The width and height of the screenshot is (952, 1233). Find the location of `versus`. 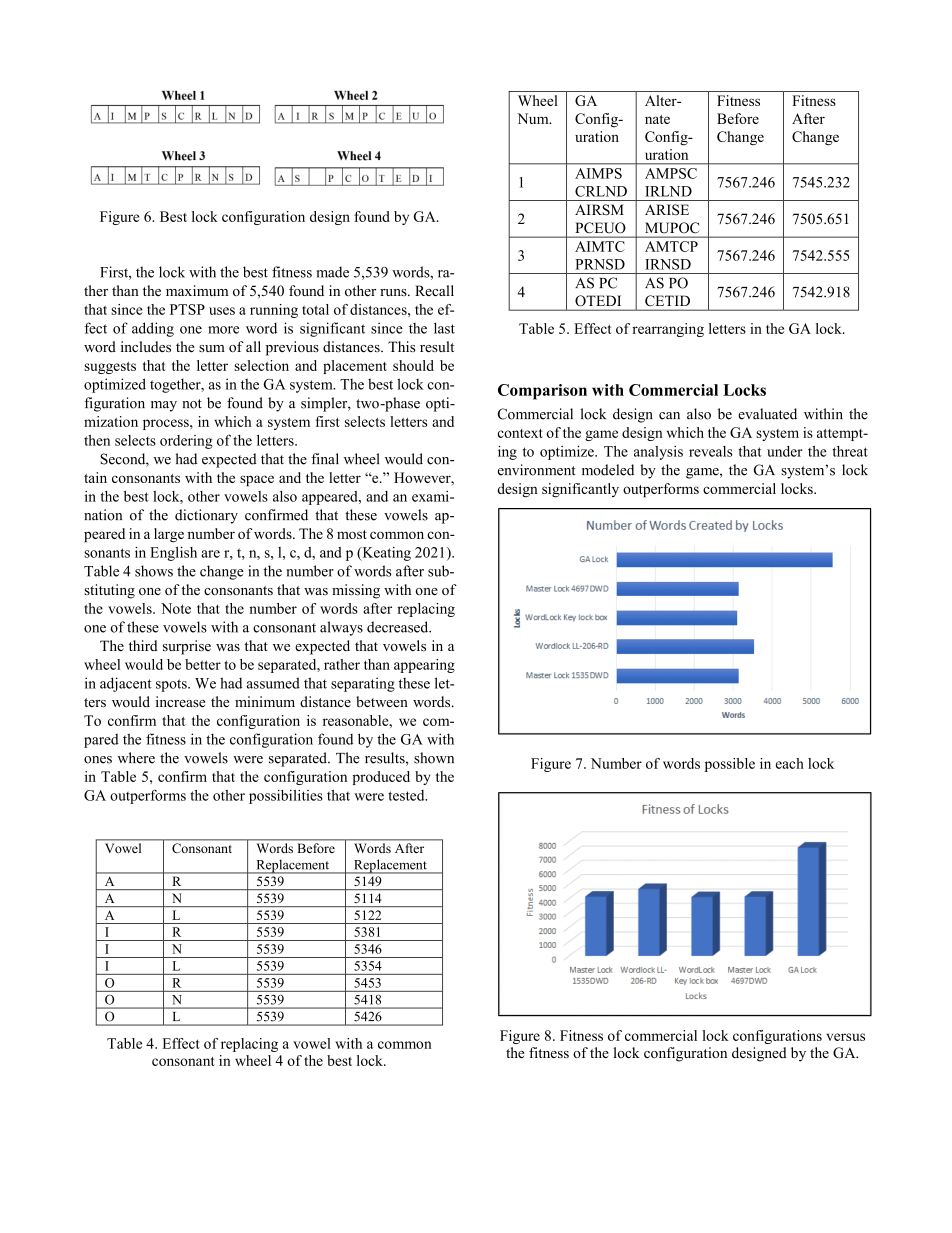

versus is located at coordinates (845, 1037).
